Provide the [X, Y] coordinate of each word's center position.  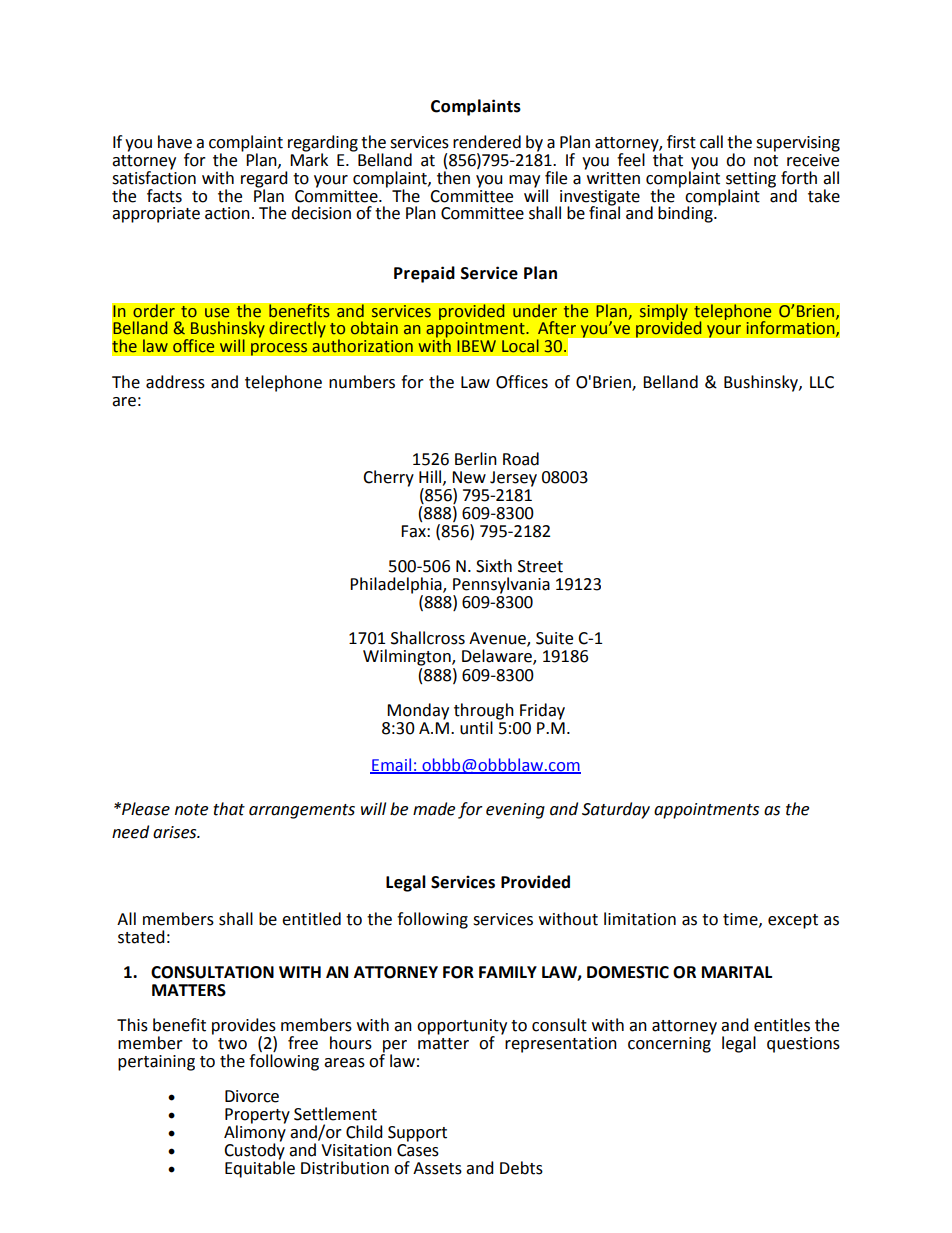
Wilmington [408, 657]
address [175, 382]
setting [751, 181]
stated [141, 937]
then [453, 178]
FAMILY [508, 972]
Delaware [498, 657]
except [793, 921]
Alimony [255, 1133]
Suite [554, 638]
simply [663, 313]
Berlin [476, 459]
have [175, 142]
